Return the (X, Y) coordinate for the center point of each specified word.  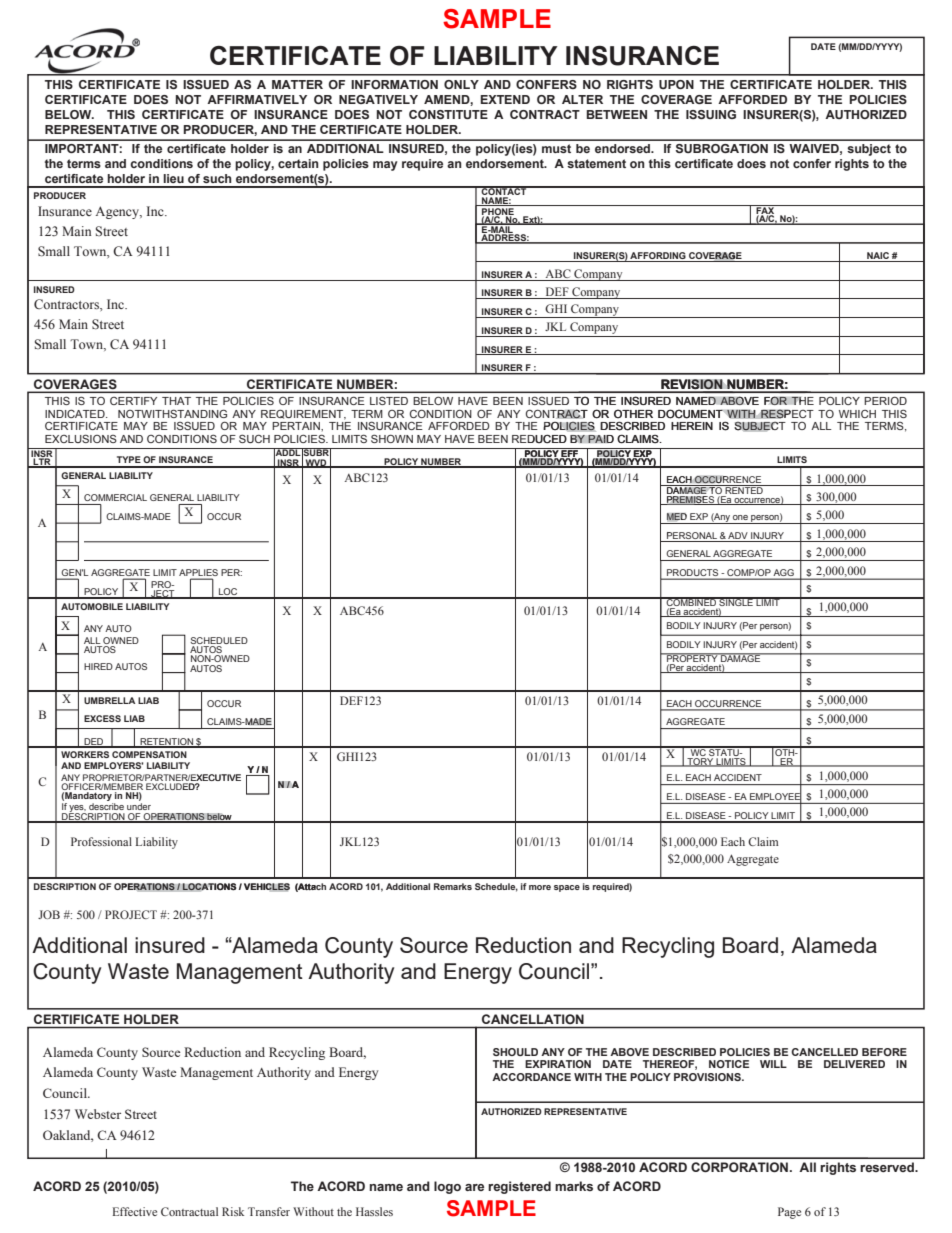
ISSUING (711, 114)
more (540, 887)
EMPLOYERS (113, 765)
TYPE (129, 459)
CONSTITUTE (448, 114)
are (474, 1187)
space (567, 888)
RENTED (744, 489)
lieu (173, 178)
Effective (135, 1211)
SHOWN (392, 438)
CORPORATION (741, 1167)
